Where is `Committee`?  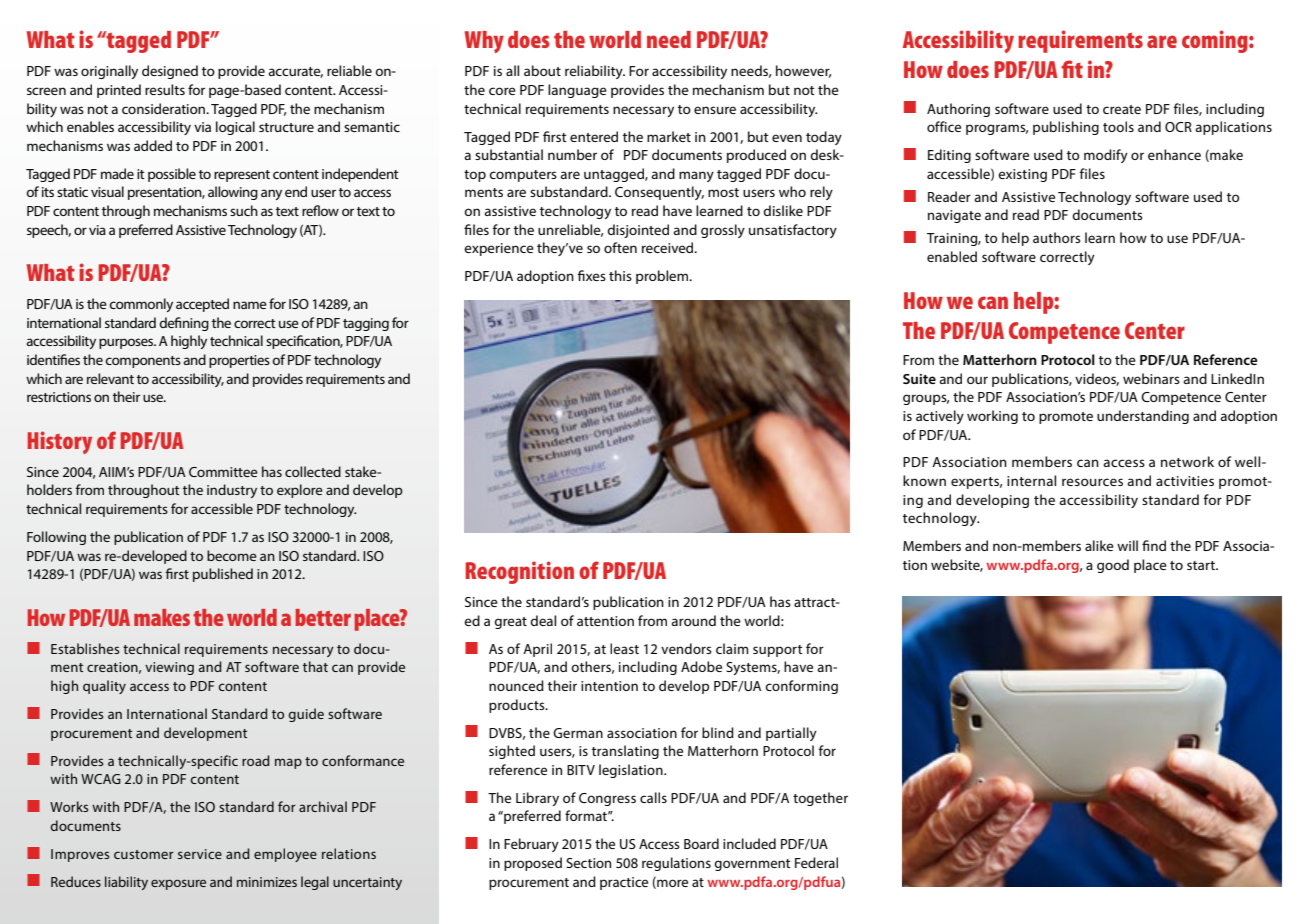
Committee is located at coordinates (223, 472).
